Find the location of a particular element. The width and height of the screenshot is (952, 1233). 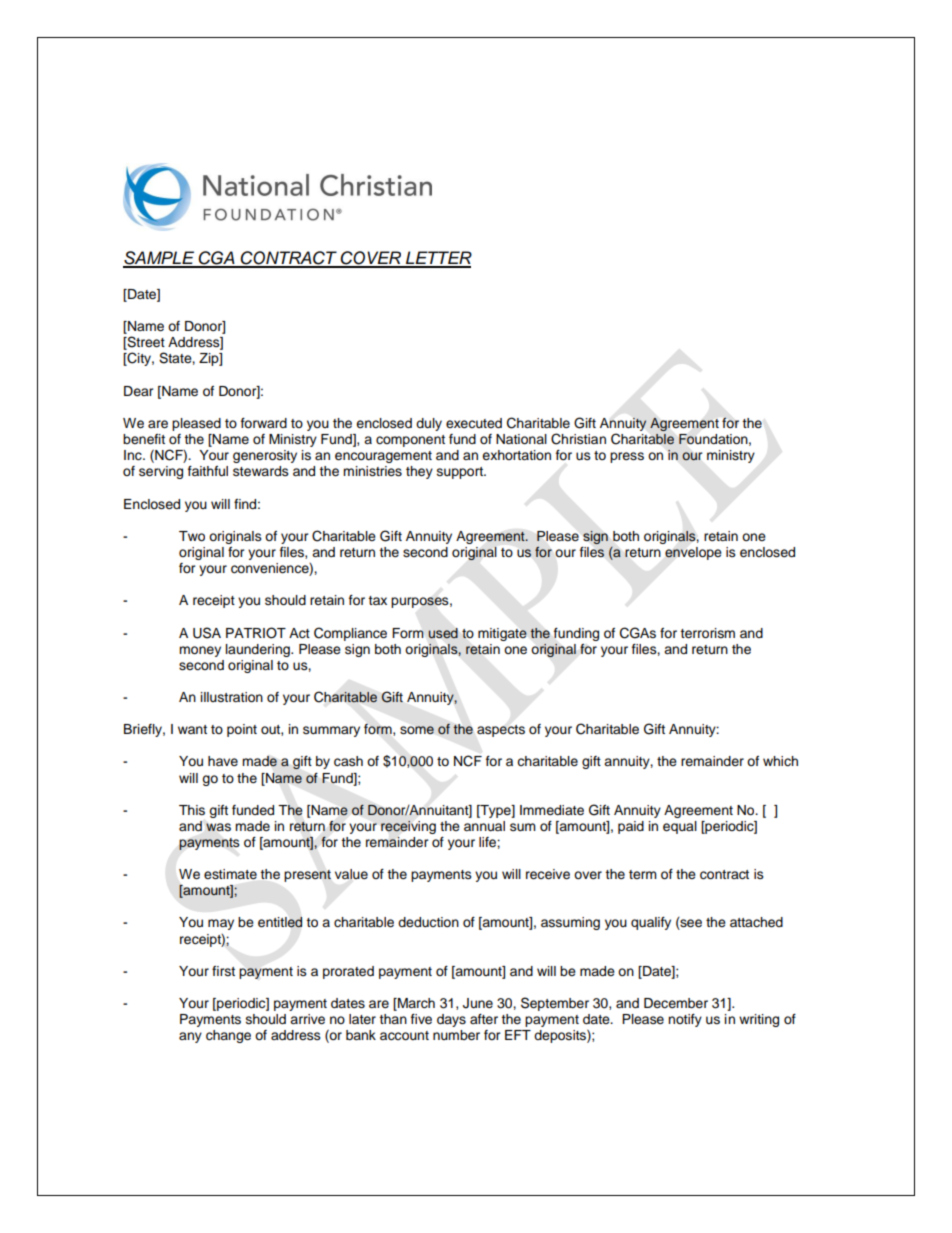

notify is located at coordinates (685, 1020).
